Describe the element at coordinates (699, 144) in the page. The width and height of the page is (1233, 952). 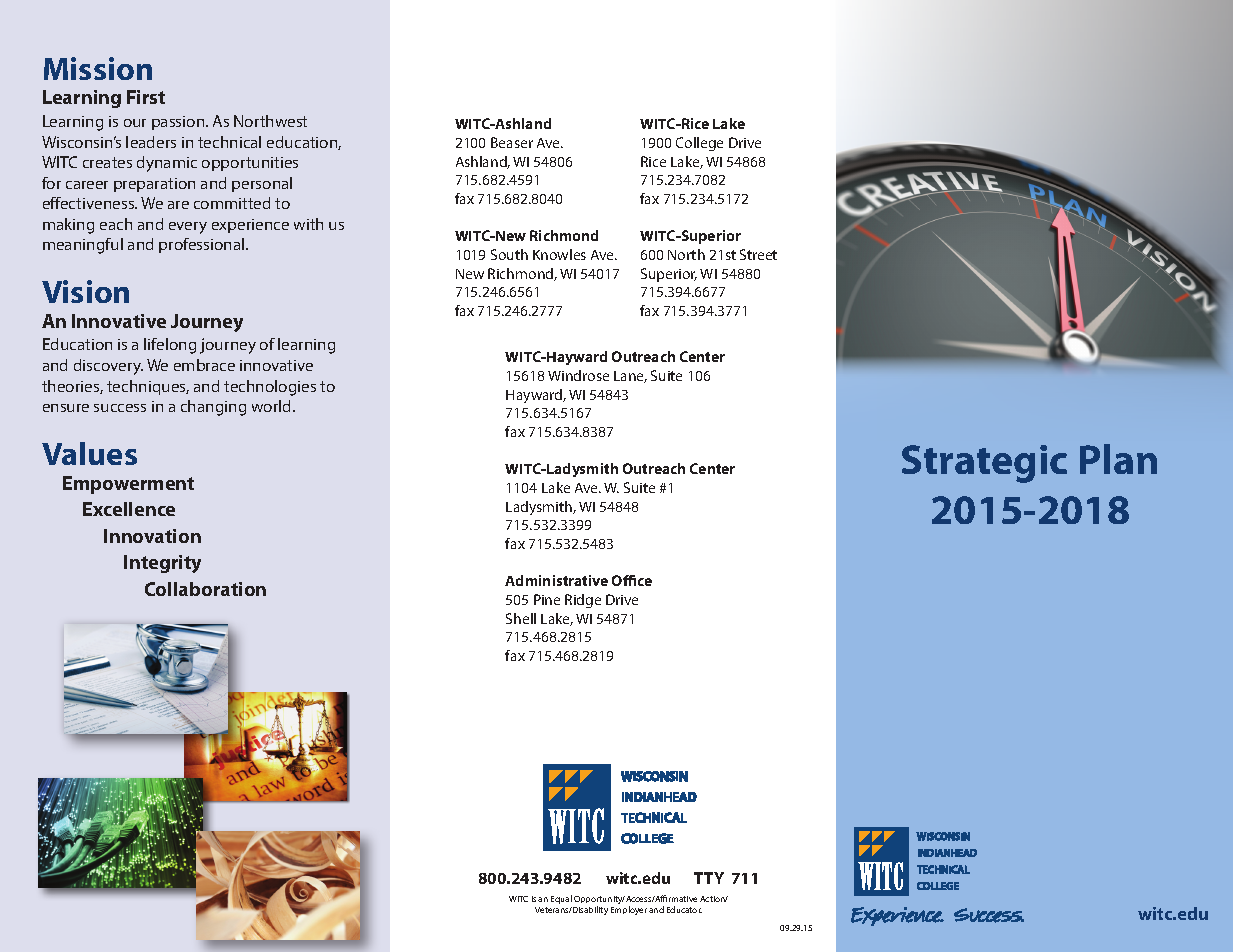
I see `College` at that location.
